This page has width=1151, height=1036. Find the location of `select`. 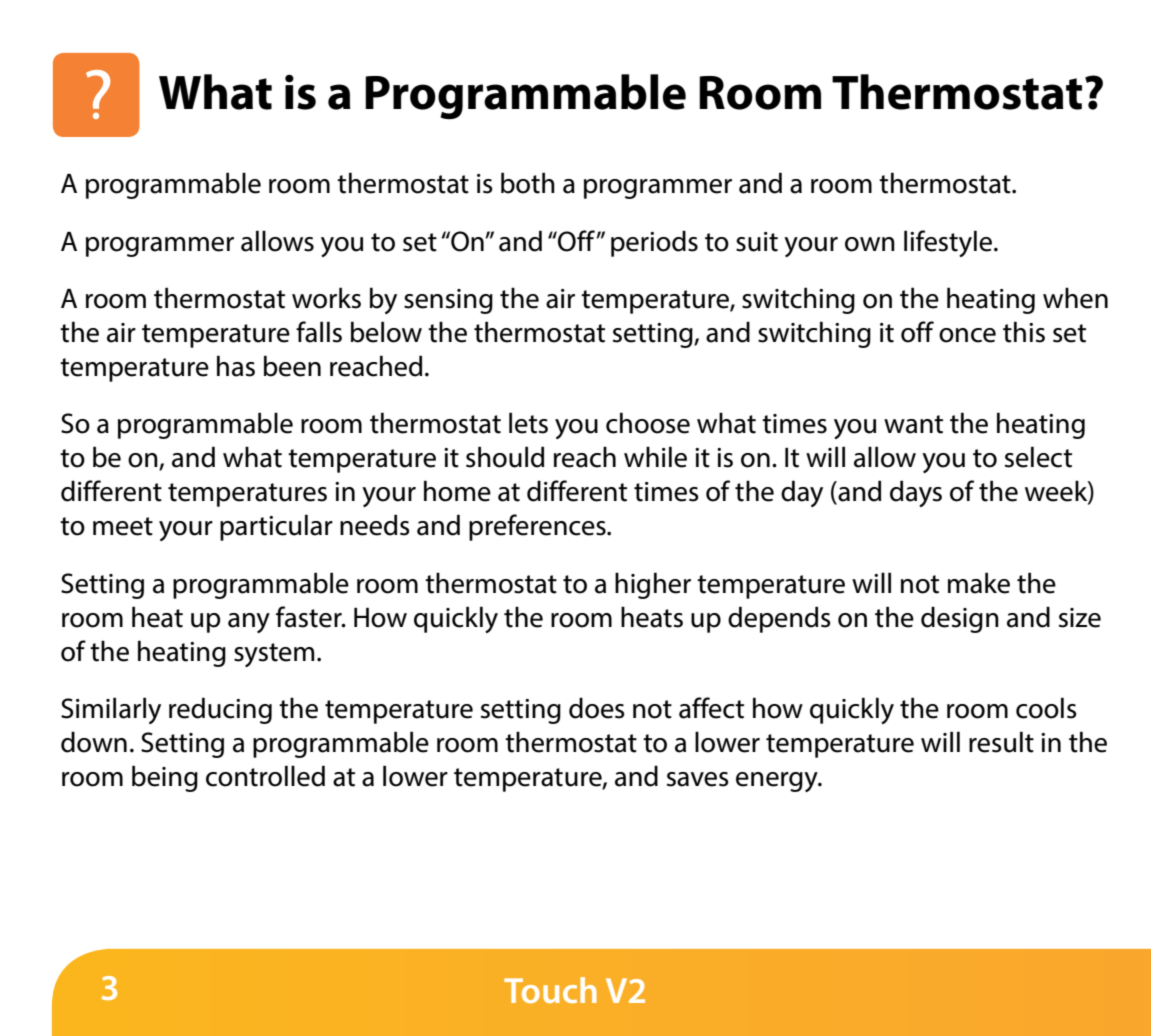

select is located at coordinates (1038, 457).
